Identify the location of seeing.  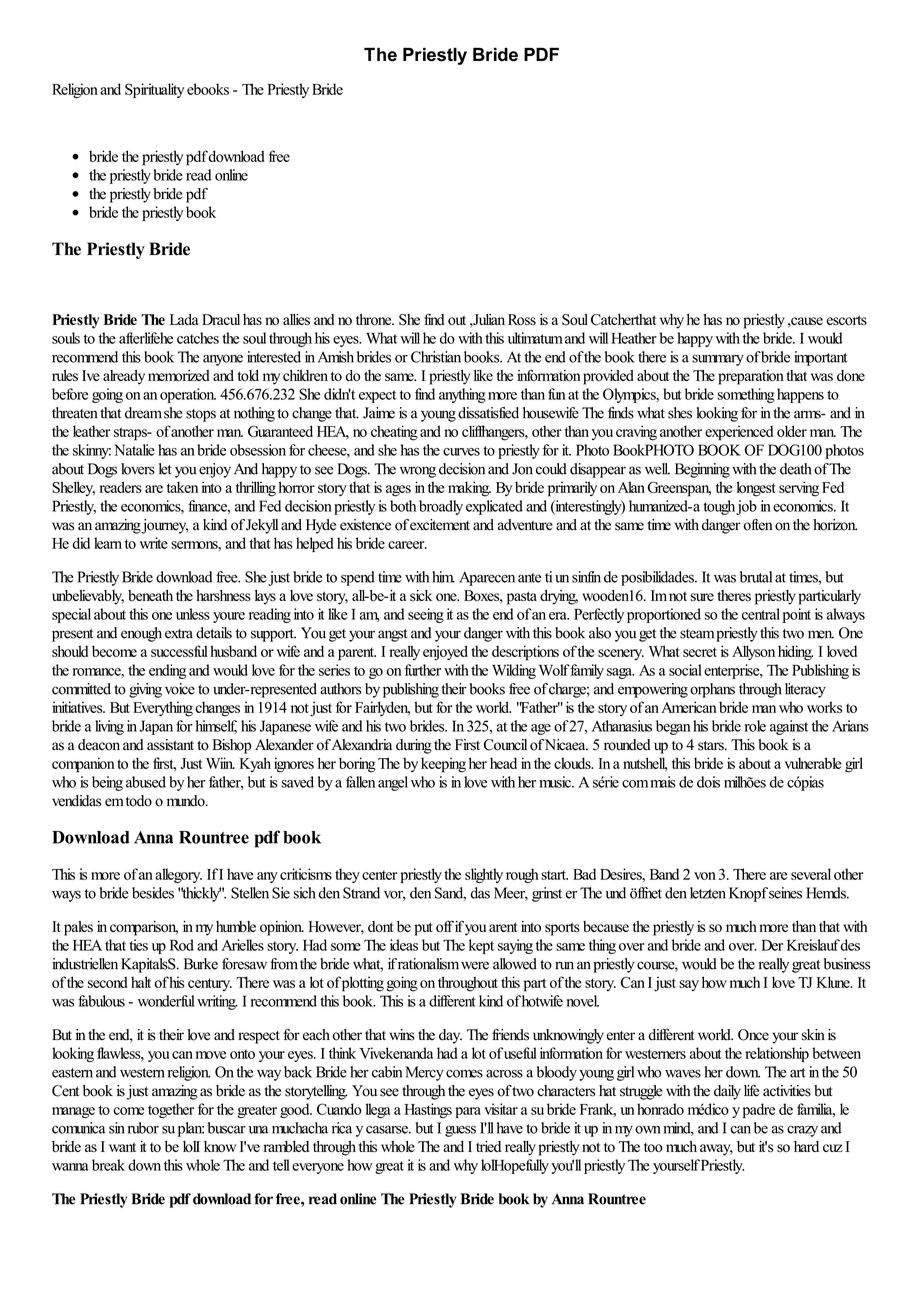
(426, 615).
